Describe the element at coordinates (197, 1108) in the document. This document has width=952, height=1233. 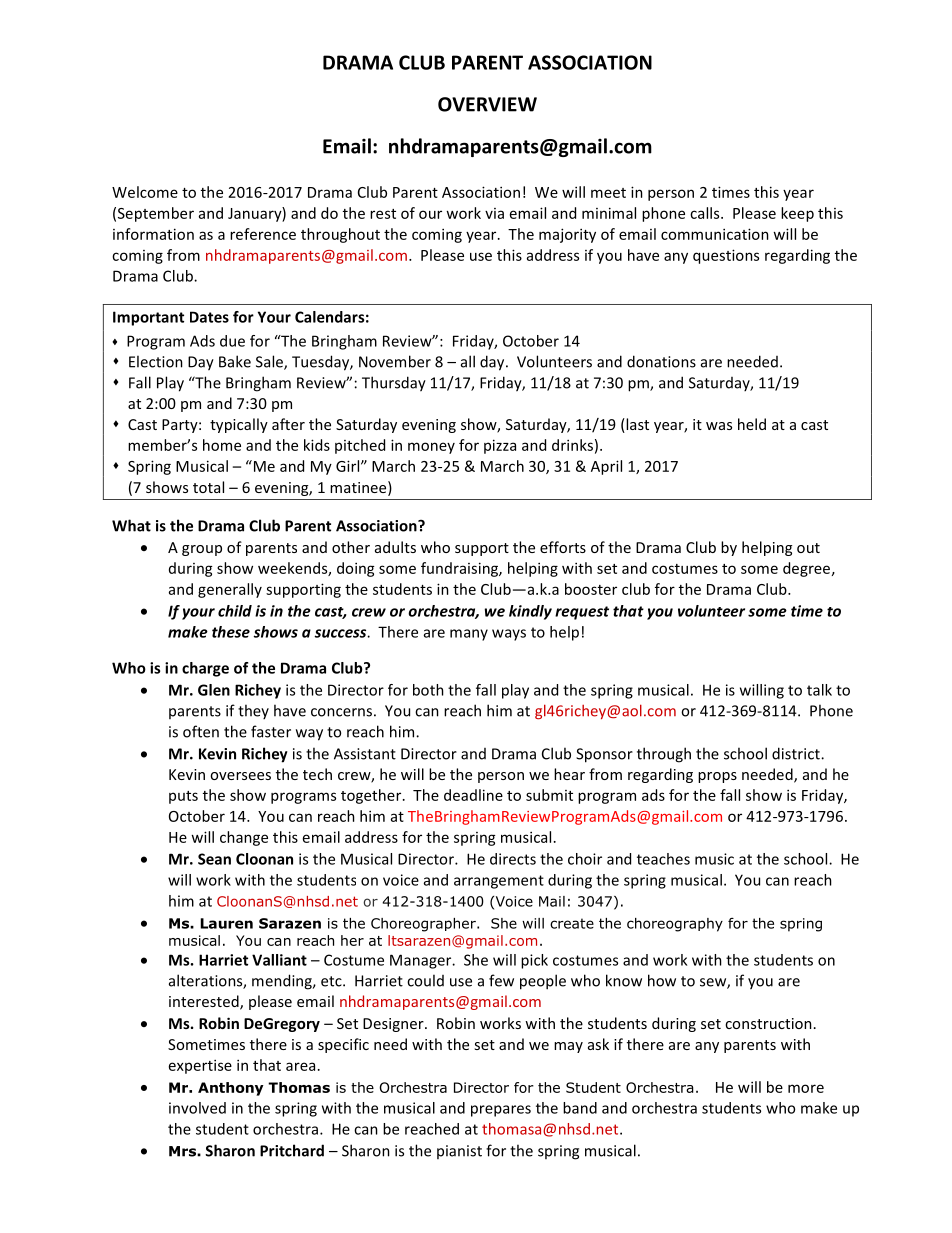
I see `involved` at that location.
